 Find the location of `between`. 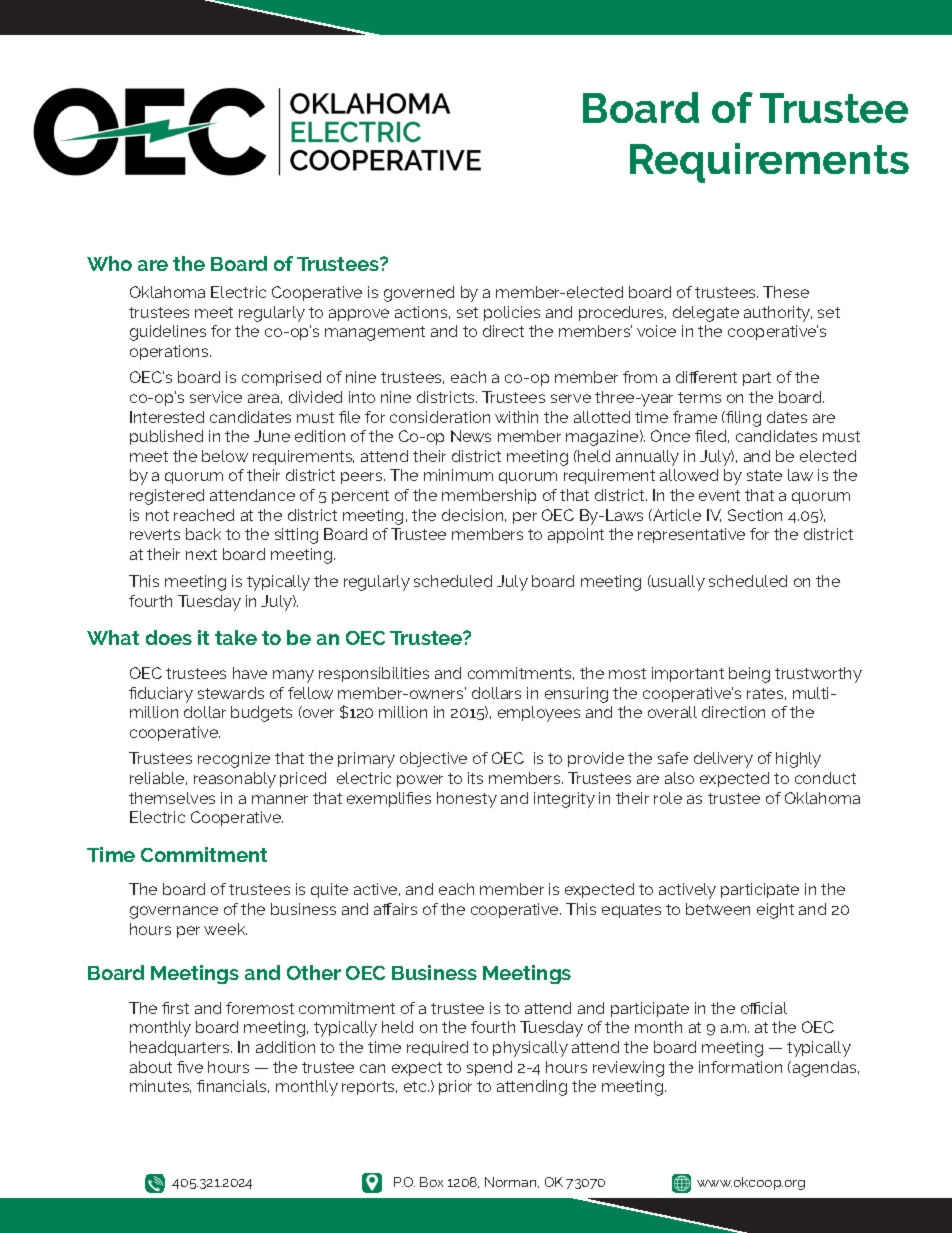

between is located at coordinates (718, 909).
